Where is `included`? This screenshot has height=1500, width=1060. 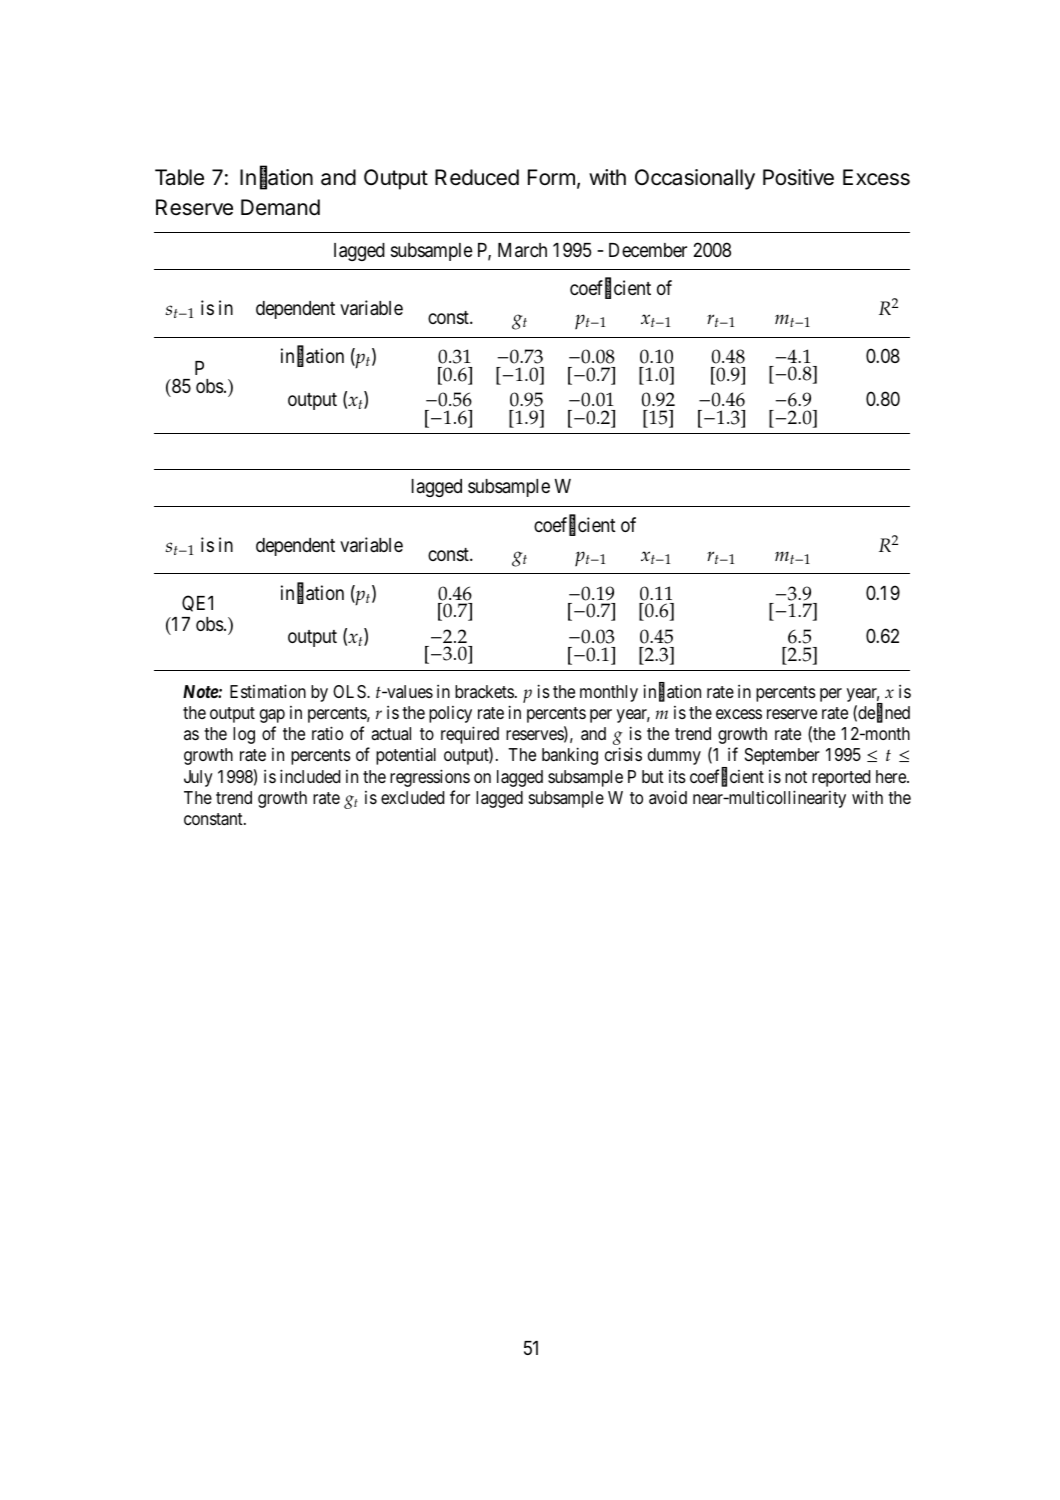
included is located at coordinates (310, 776).
